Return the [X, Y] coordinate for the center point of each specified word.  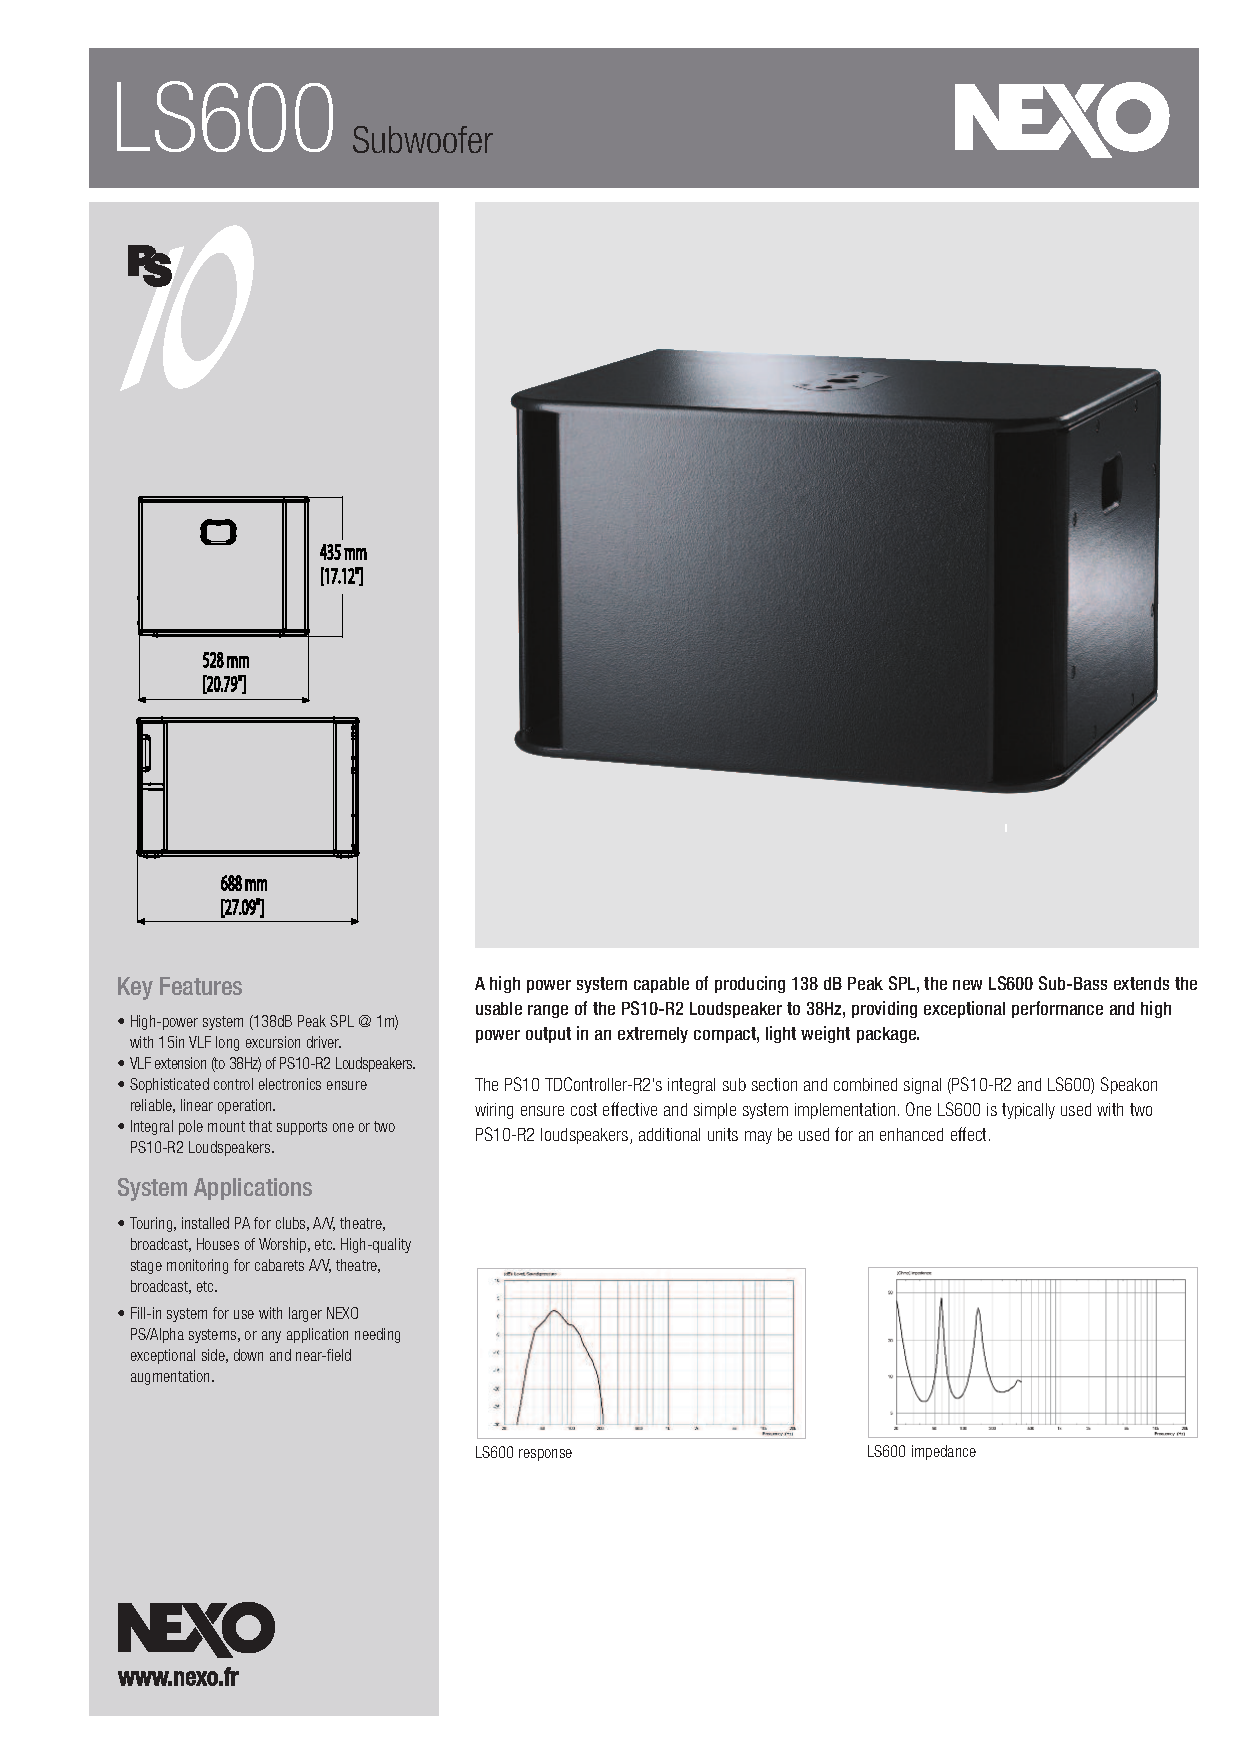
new [967, 985]
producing [750, 984]
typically [1028, 1111]
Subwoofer [423, 139]
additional [669, 1134]
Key [135, 988]
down [248, 1355]
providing [884, 1009]
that [260, 1126]
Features [201, 986]
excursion [273, 1042]
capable [661, 985]
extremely [653, 1035]
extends [1141, 983]
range [548, 1011]
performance [1057, 1009]
